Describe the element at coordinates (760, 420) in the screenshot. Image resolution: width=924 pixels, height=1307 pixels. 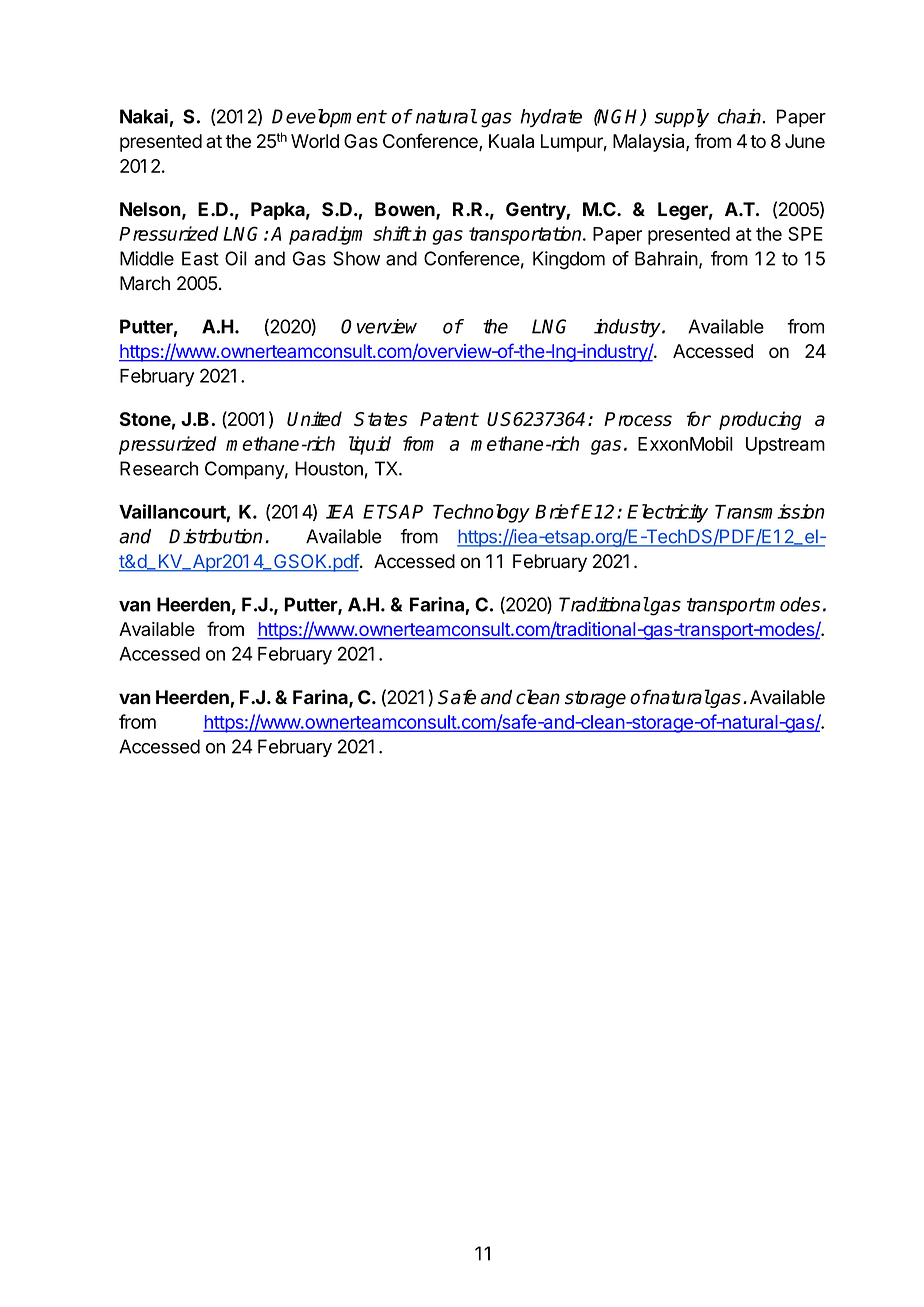
I see `producing` at that location.
